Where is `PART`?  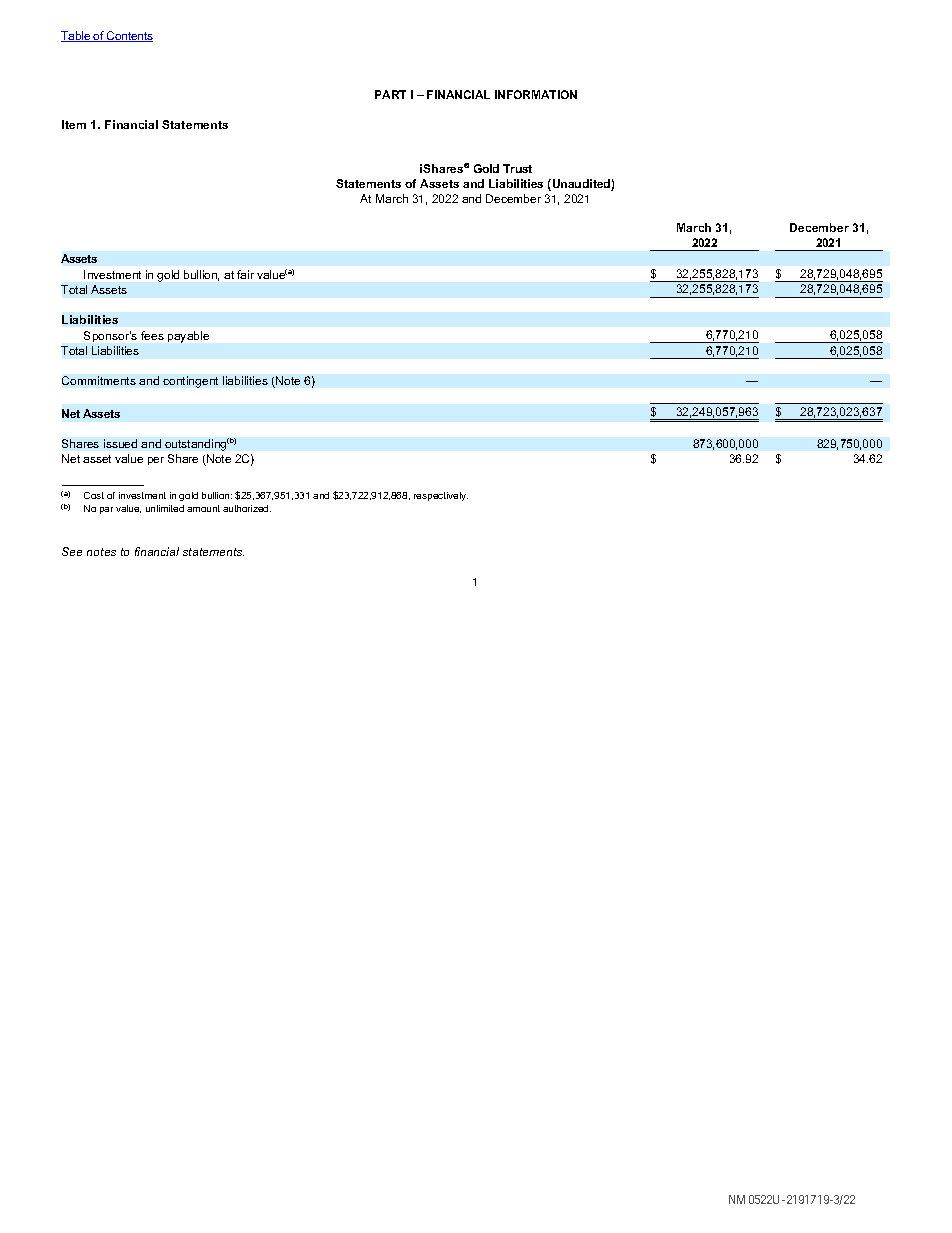
PART is located at coordinates (390, 94).
